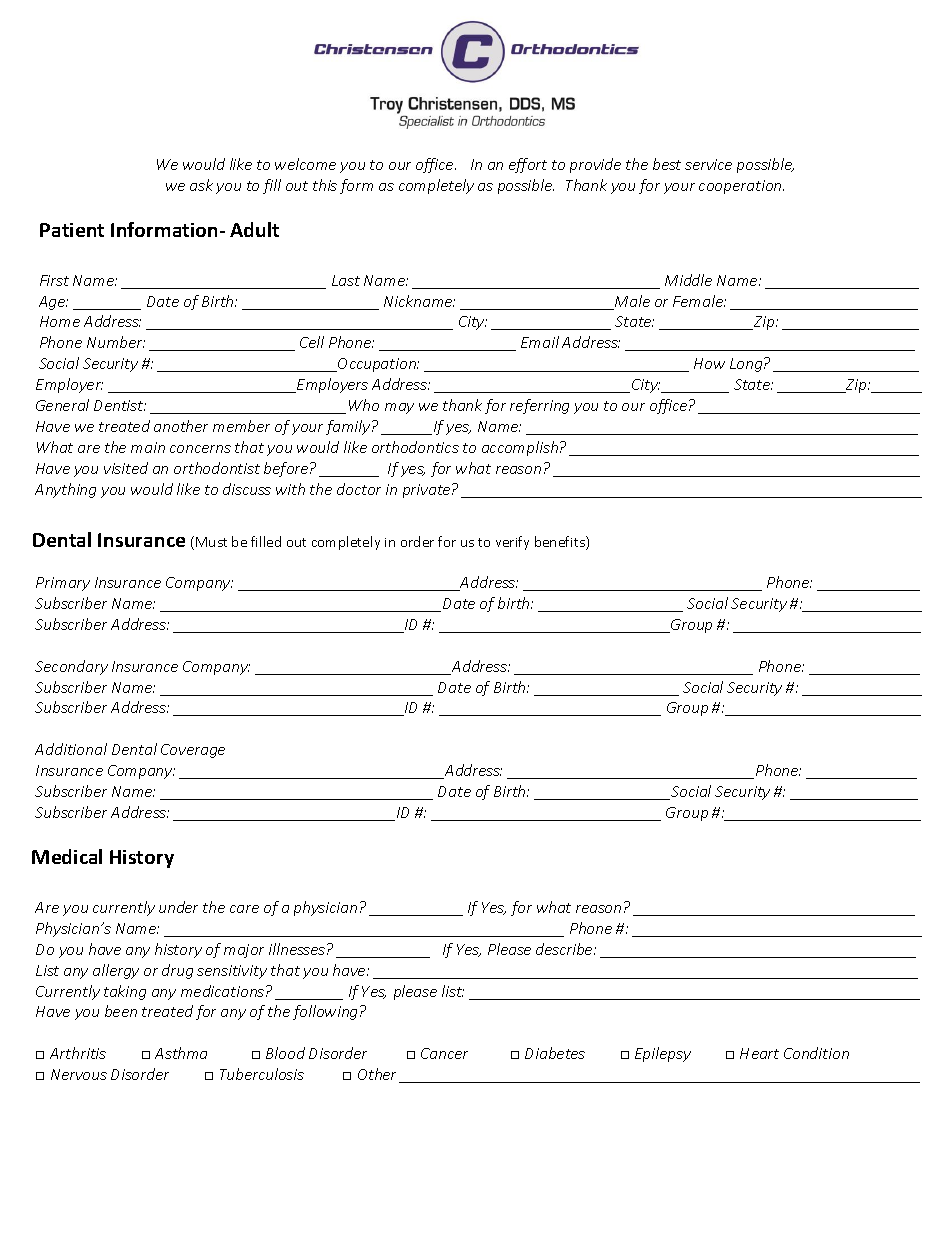 This screenshot has height=1233, width=952. I want to click on orthodontics, so click(415, 447).
